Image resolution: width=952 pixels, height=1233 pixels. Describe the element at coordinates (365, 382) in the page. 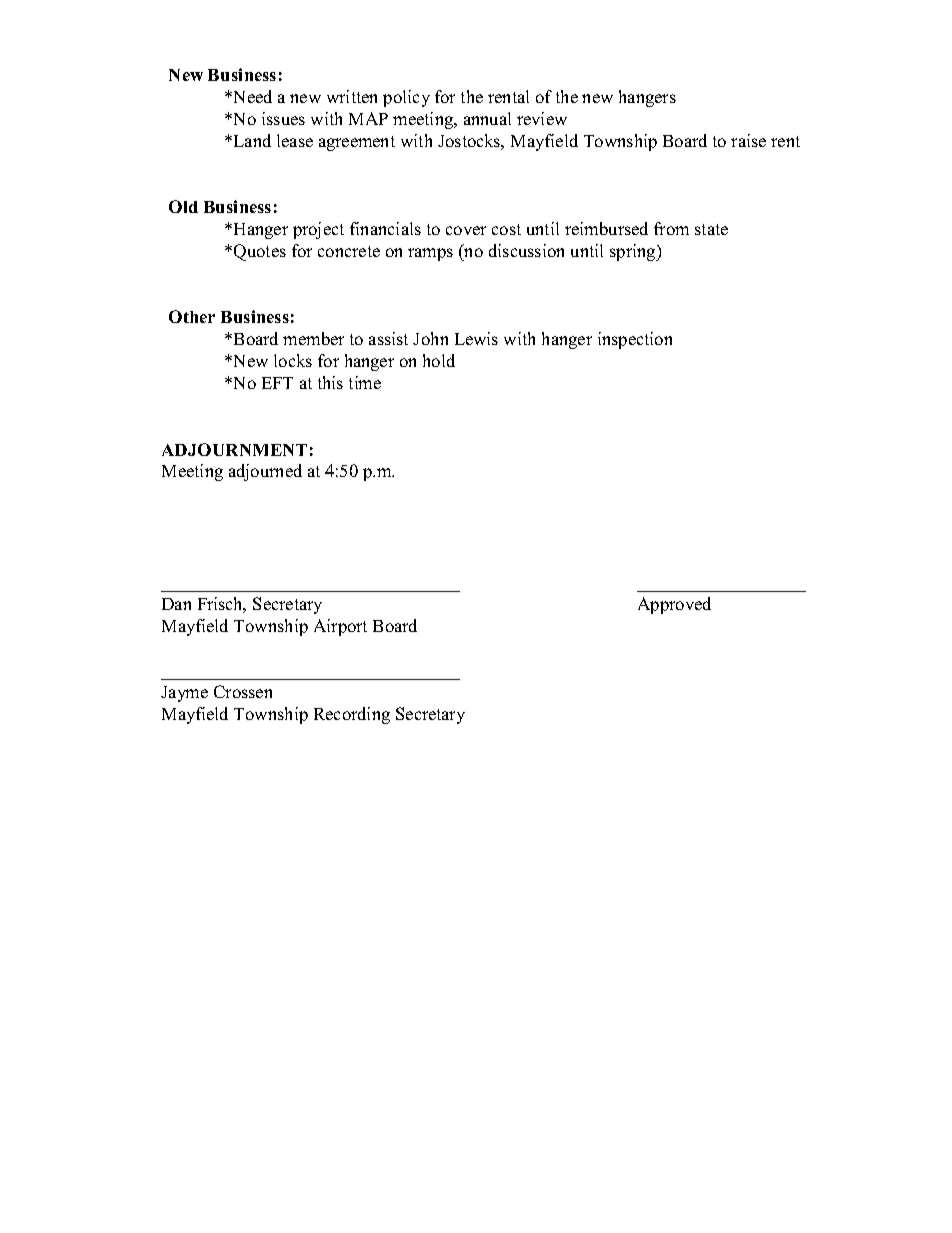

I see `time` at that location.
